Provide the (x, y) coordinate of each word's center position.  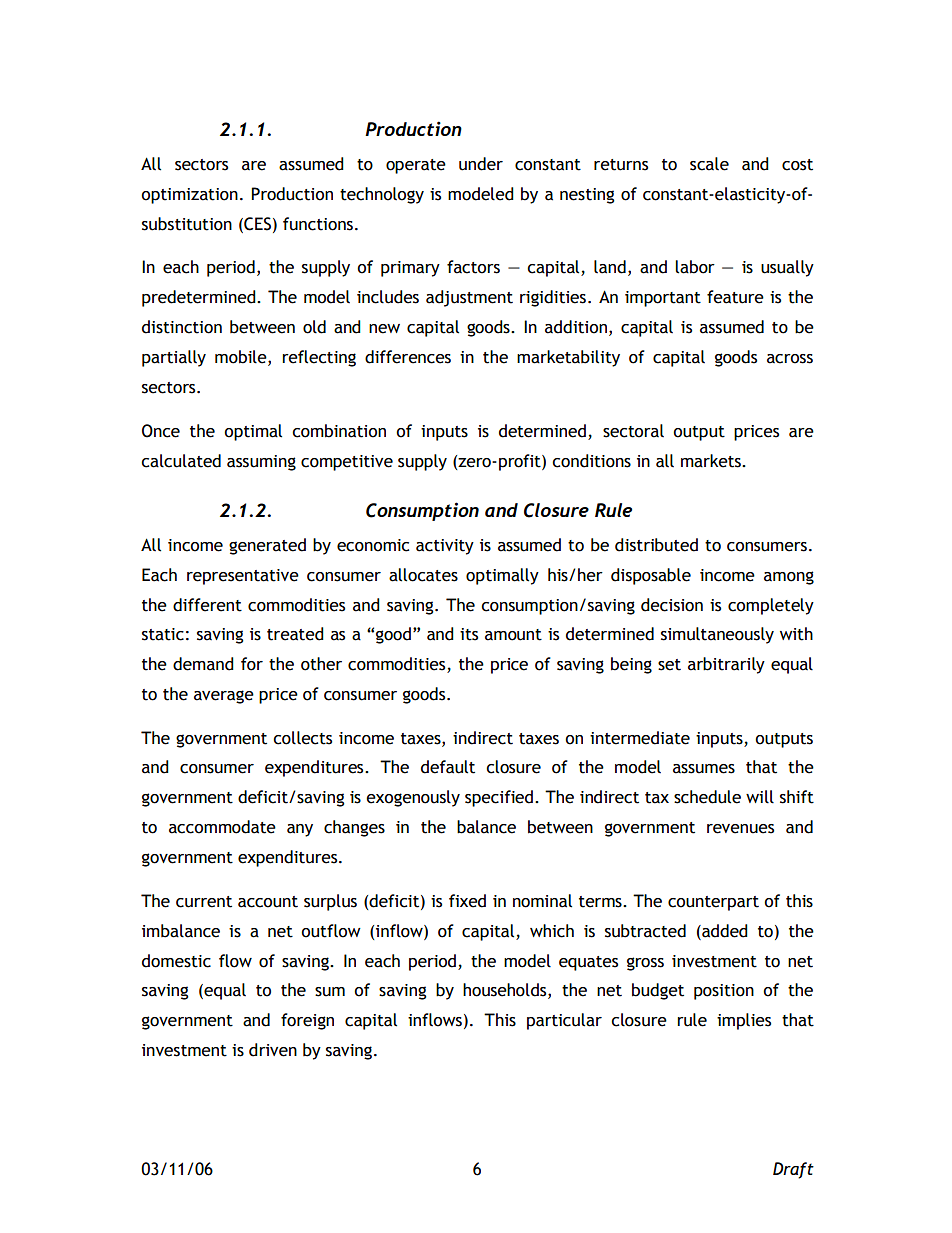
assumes (704, 769)
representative (243, 577)
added (724, 931)
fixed (467, 901)
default (448, 767)
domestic (176, 961)
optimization (189, 196)
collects (302, 738)
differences (408, 357)
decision (672, 605)
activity (445, 547)
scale (709, 164)
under (481, 164)
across (790, 359)
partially (174, 358)
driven (273, 1050)
